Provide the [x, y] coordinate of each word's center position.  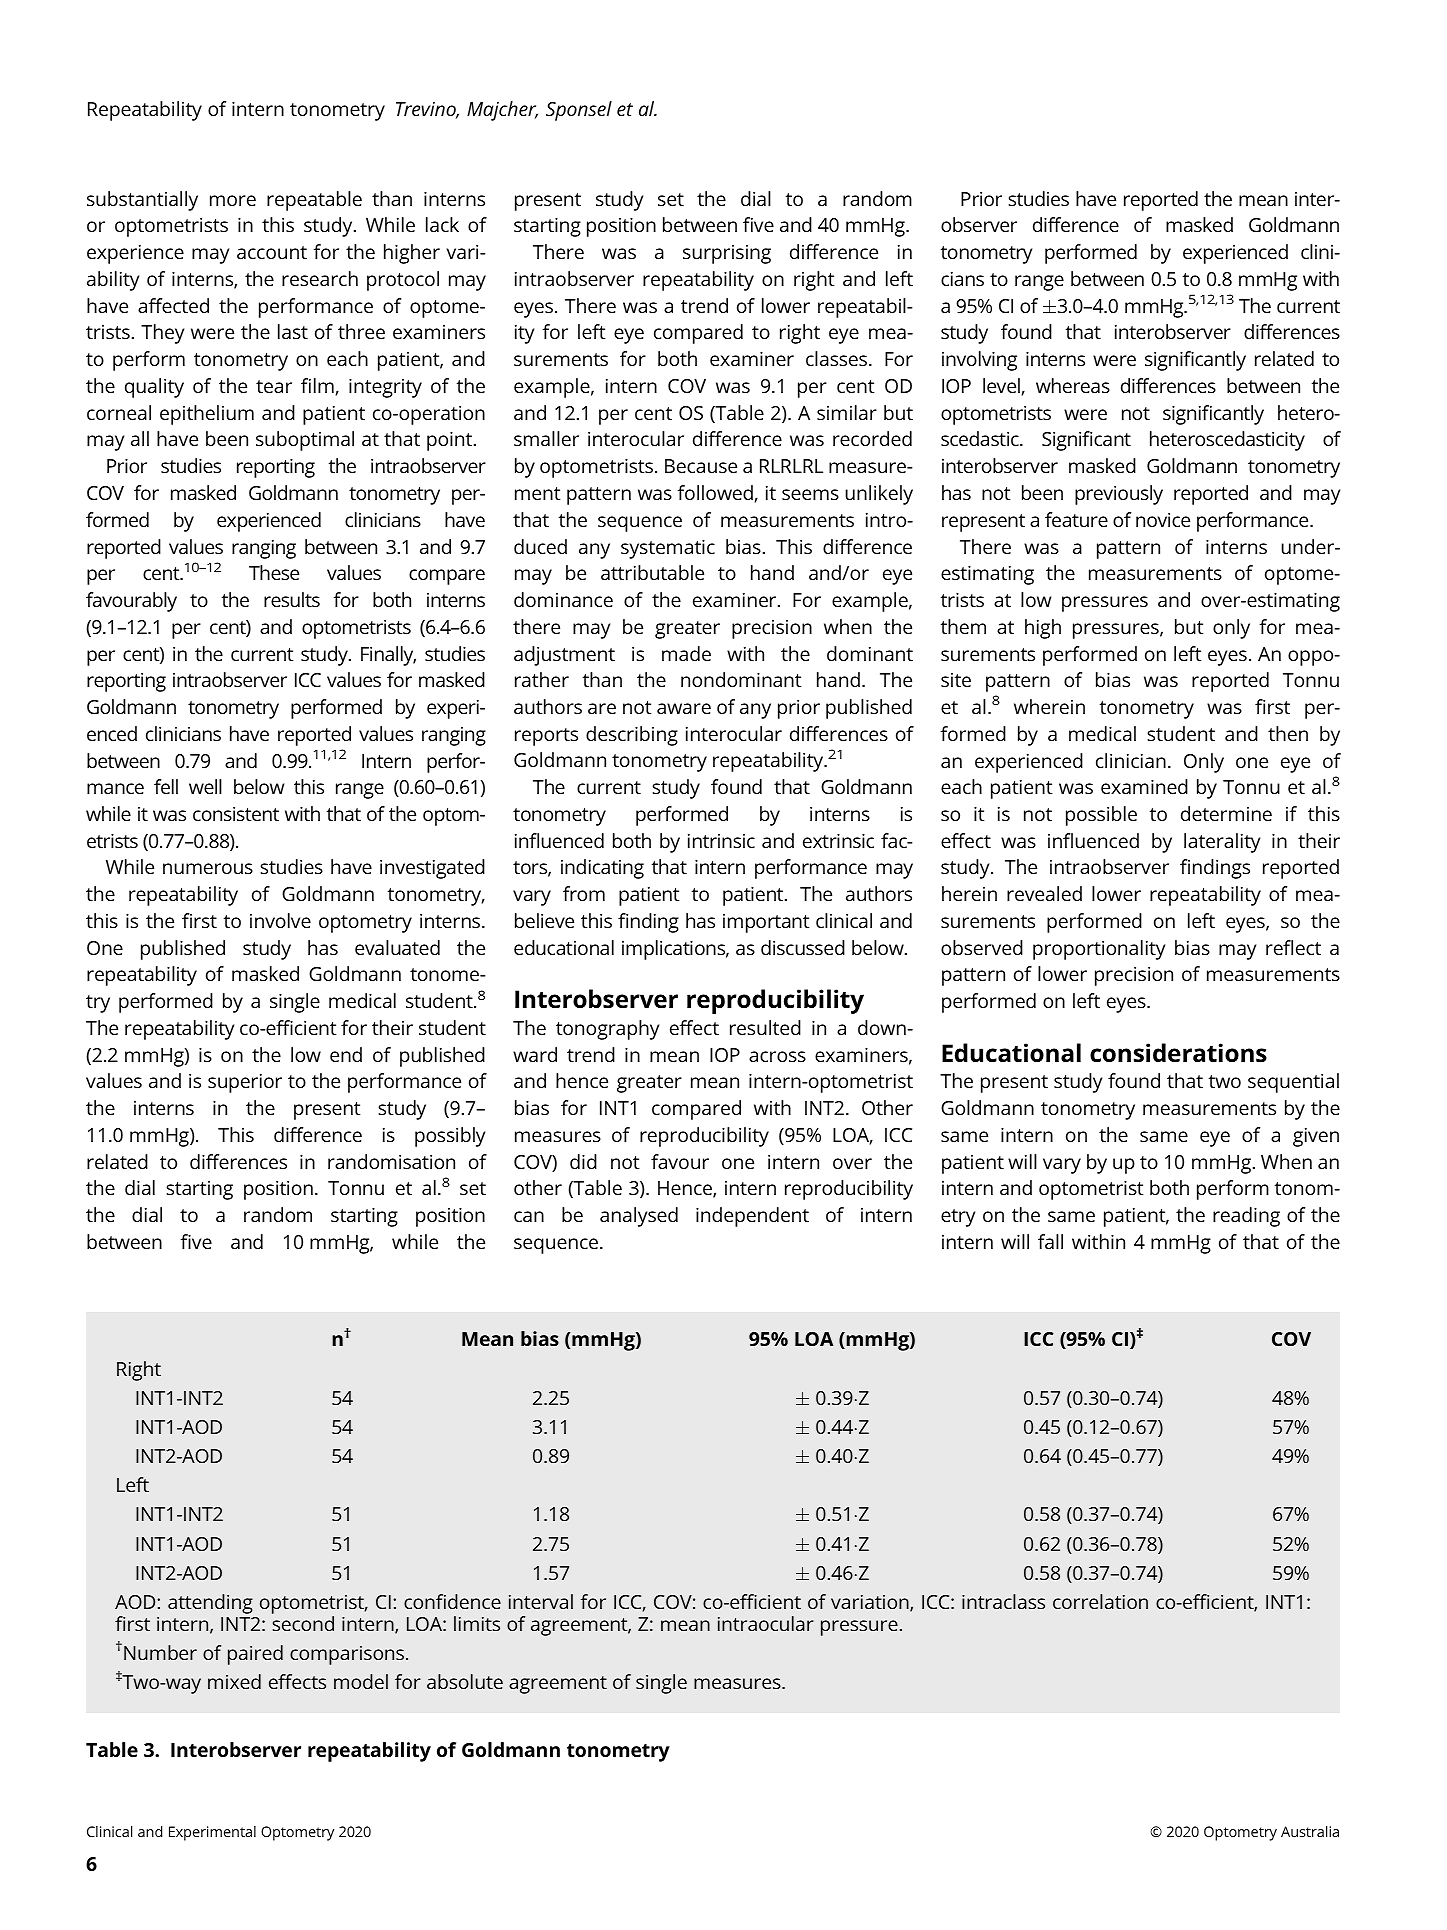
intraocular [766, 1623]
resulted [765, 1027]
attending [210, 1604]
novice [1163, 520]
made [686, 653]
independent [752, 1217]
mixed [234, 1681]
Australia [1310, 1831]
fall [1050, 1241]
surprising [727, 254]
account [272, 252]
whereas [1073, 385]
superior [245, 1083]
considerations [1178, 1053]
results [292, 599]
